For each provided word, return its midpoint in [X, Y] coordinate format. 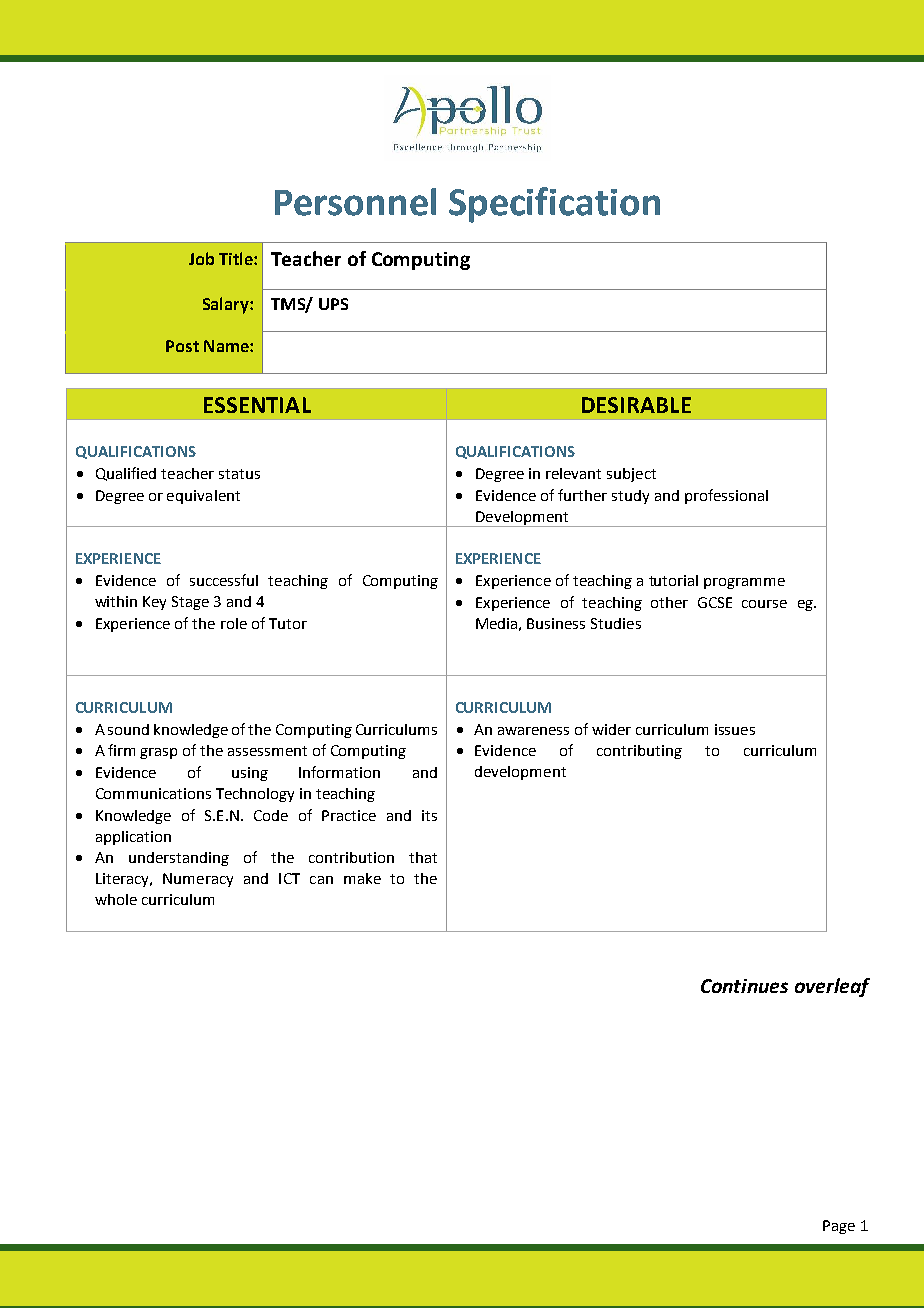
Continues [744, 986]
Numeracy [198, 880]
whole [116, 899]
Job [201, 258]
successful [224, 580]
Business [556, 623]
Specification [554, 205]
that [423, 857]
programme [744, 583]
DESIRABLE [636, 405]
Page [839, 1227]
